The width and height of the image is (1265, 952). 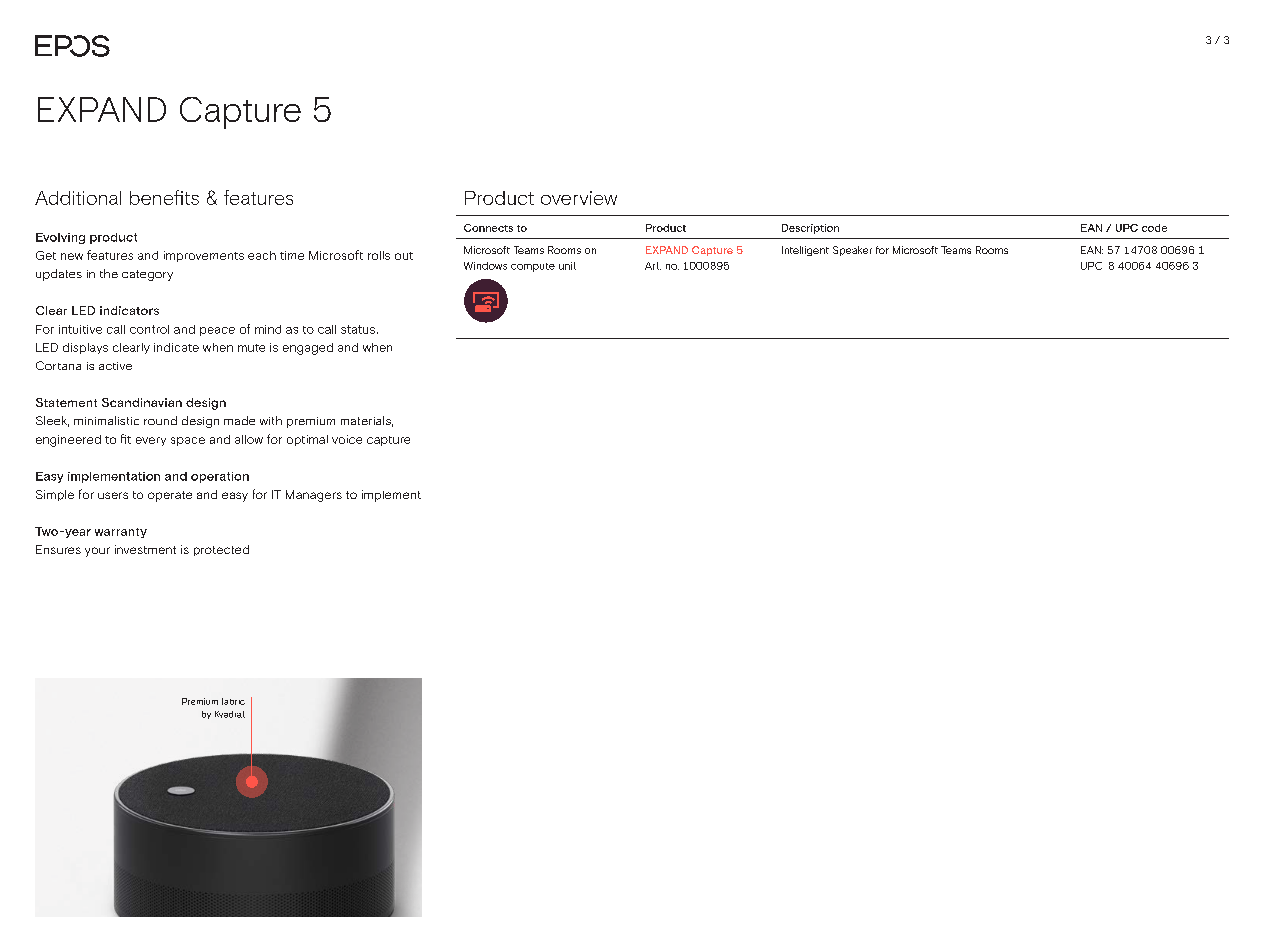 I want to click on overview, so click(x=579, y=198).
